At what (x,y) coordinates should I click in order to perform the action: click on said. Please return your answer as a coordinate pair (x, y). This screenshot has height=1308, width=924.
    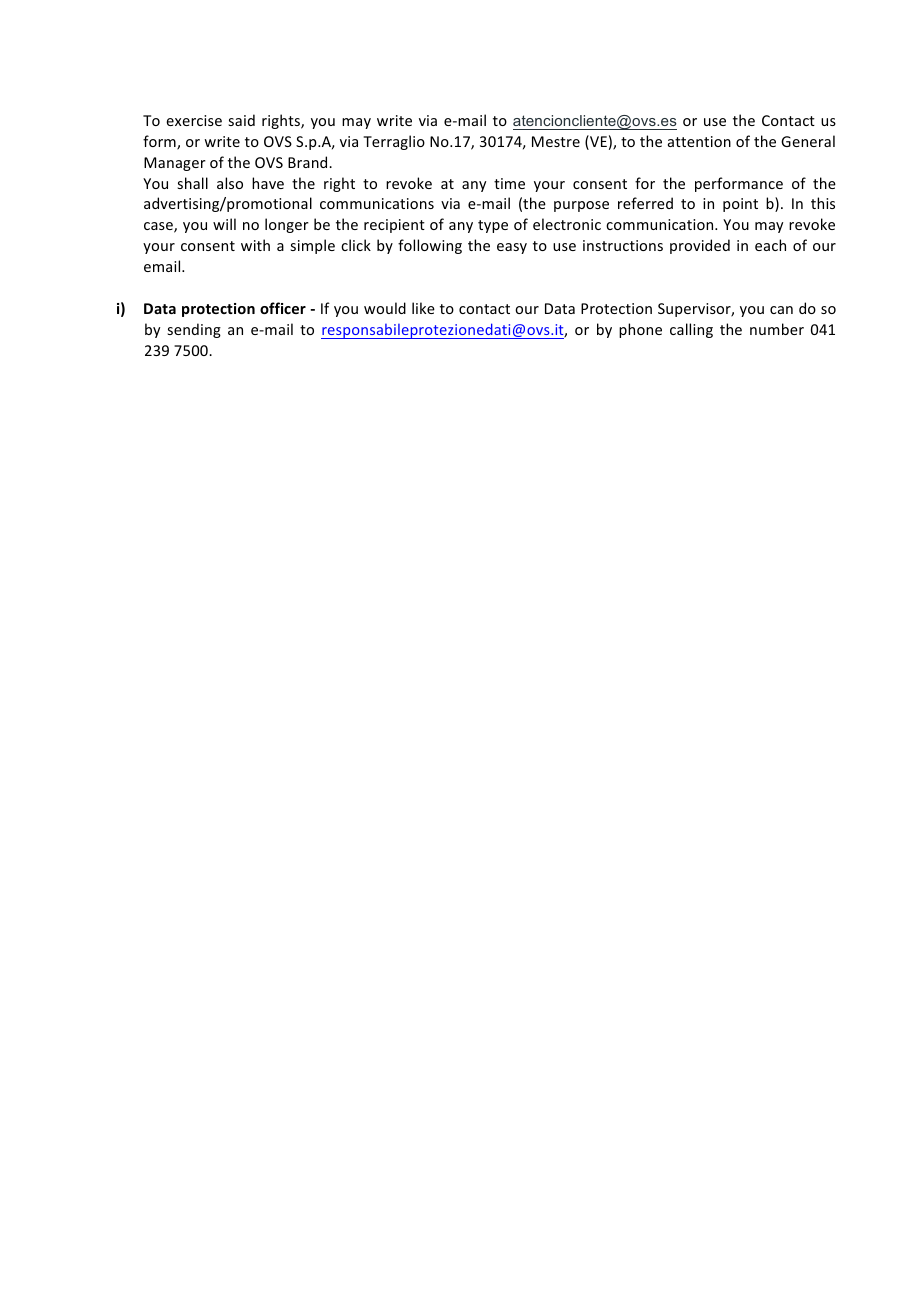
    Looking at the image, I should click on (241, 120).
